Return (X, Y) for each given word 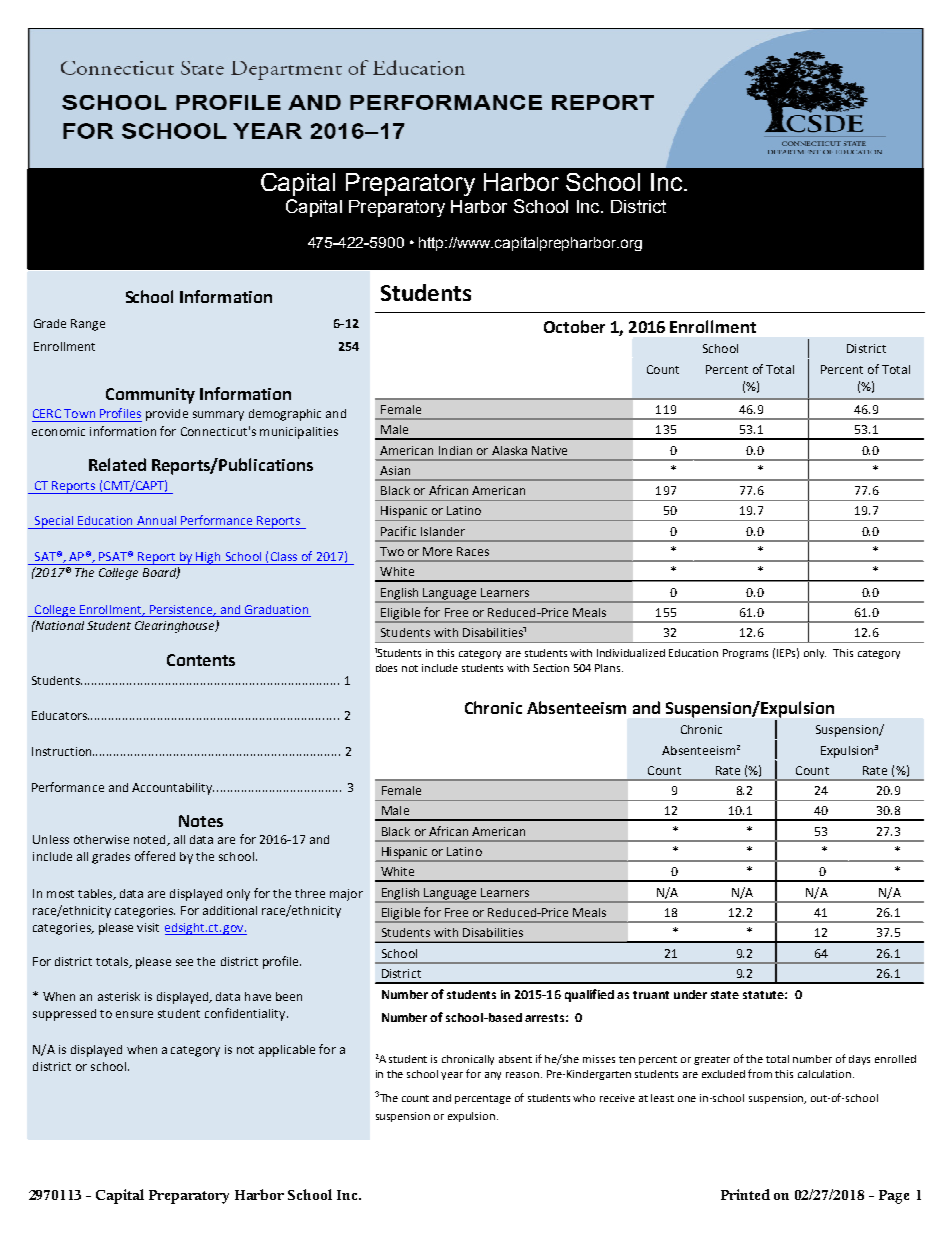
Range (88, 325)
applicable (287, 1051)
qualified (589, 995)
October (574, 326)
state (725, 995)
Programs (745, 654)
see (184, 962)
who (584, 1098)
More (437, 551)
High (208, 558)
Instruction (63, 751)
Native (549, 450)
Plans (609, 668)
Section (551, 668)
